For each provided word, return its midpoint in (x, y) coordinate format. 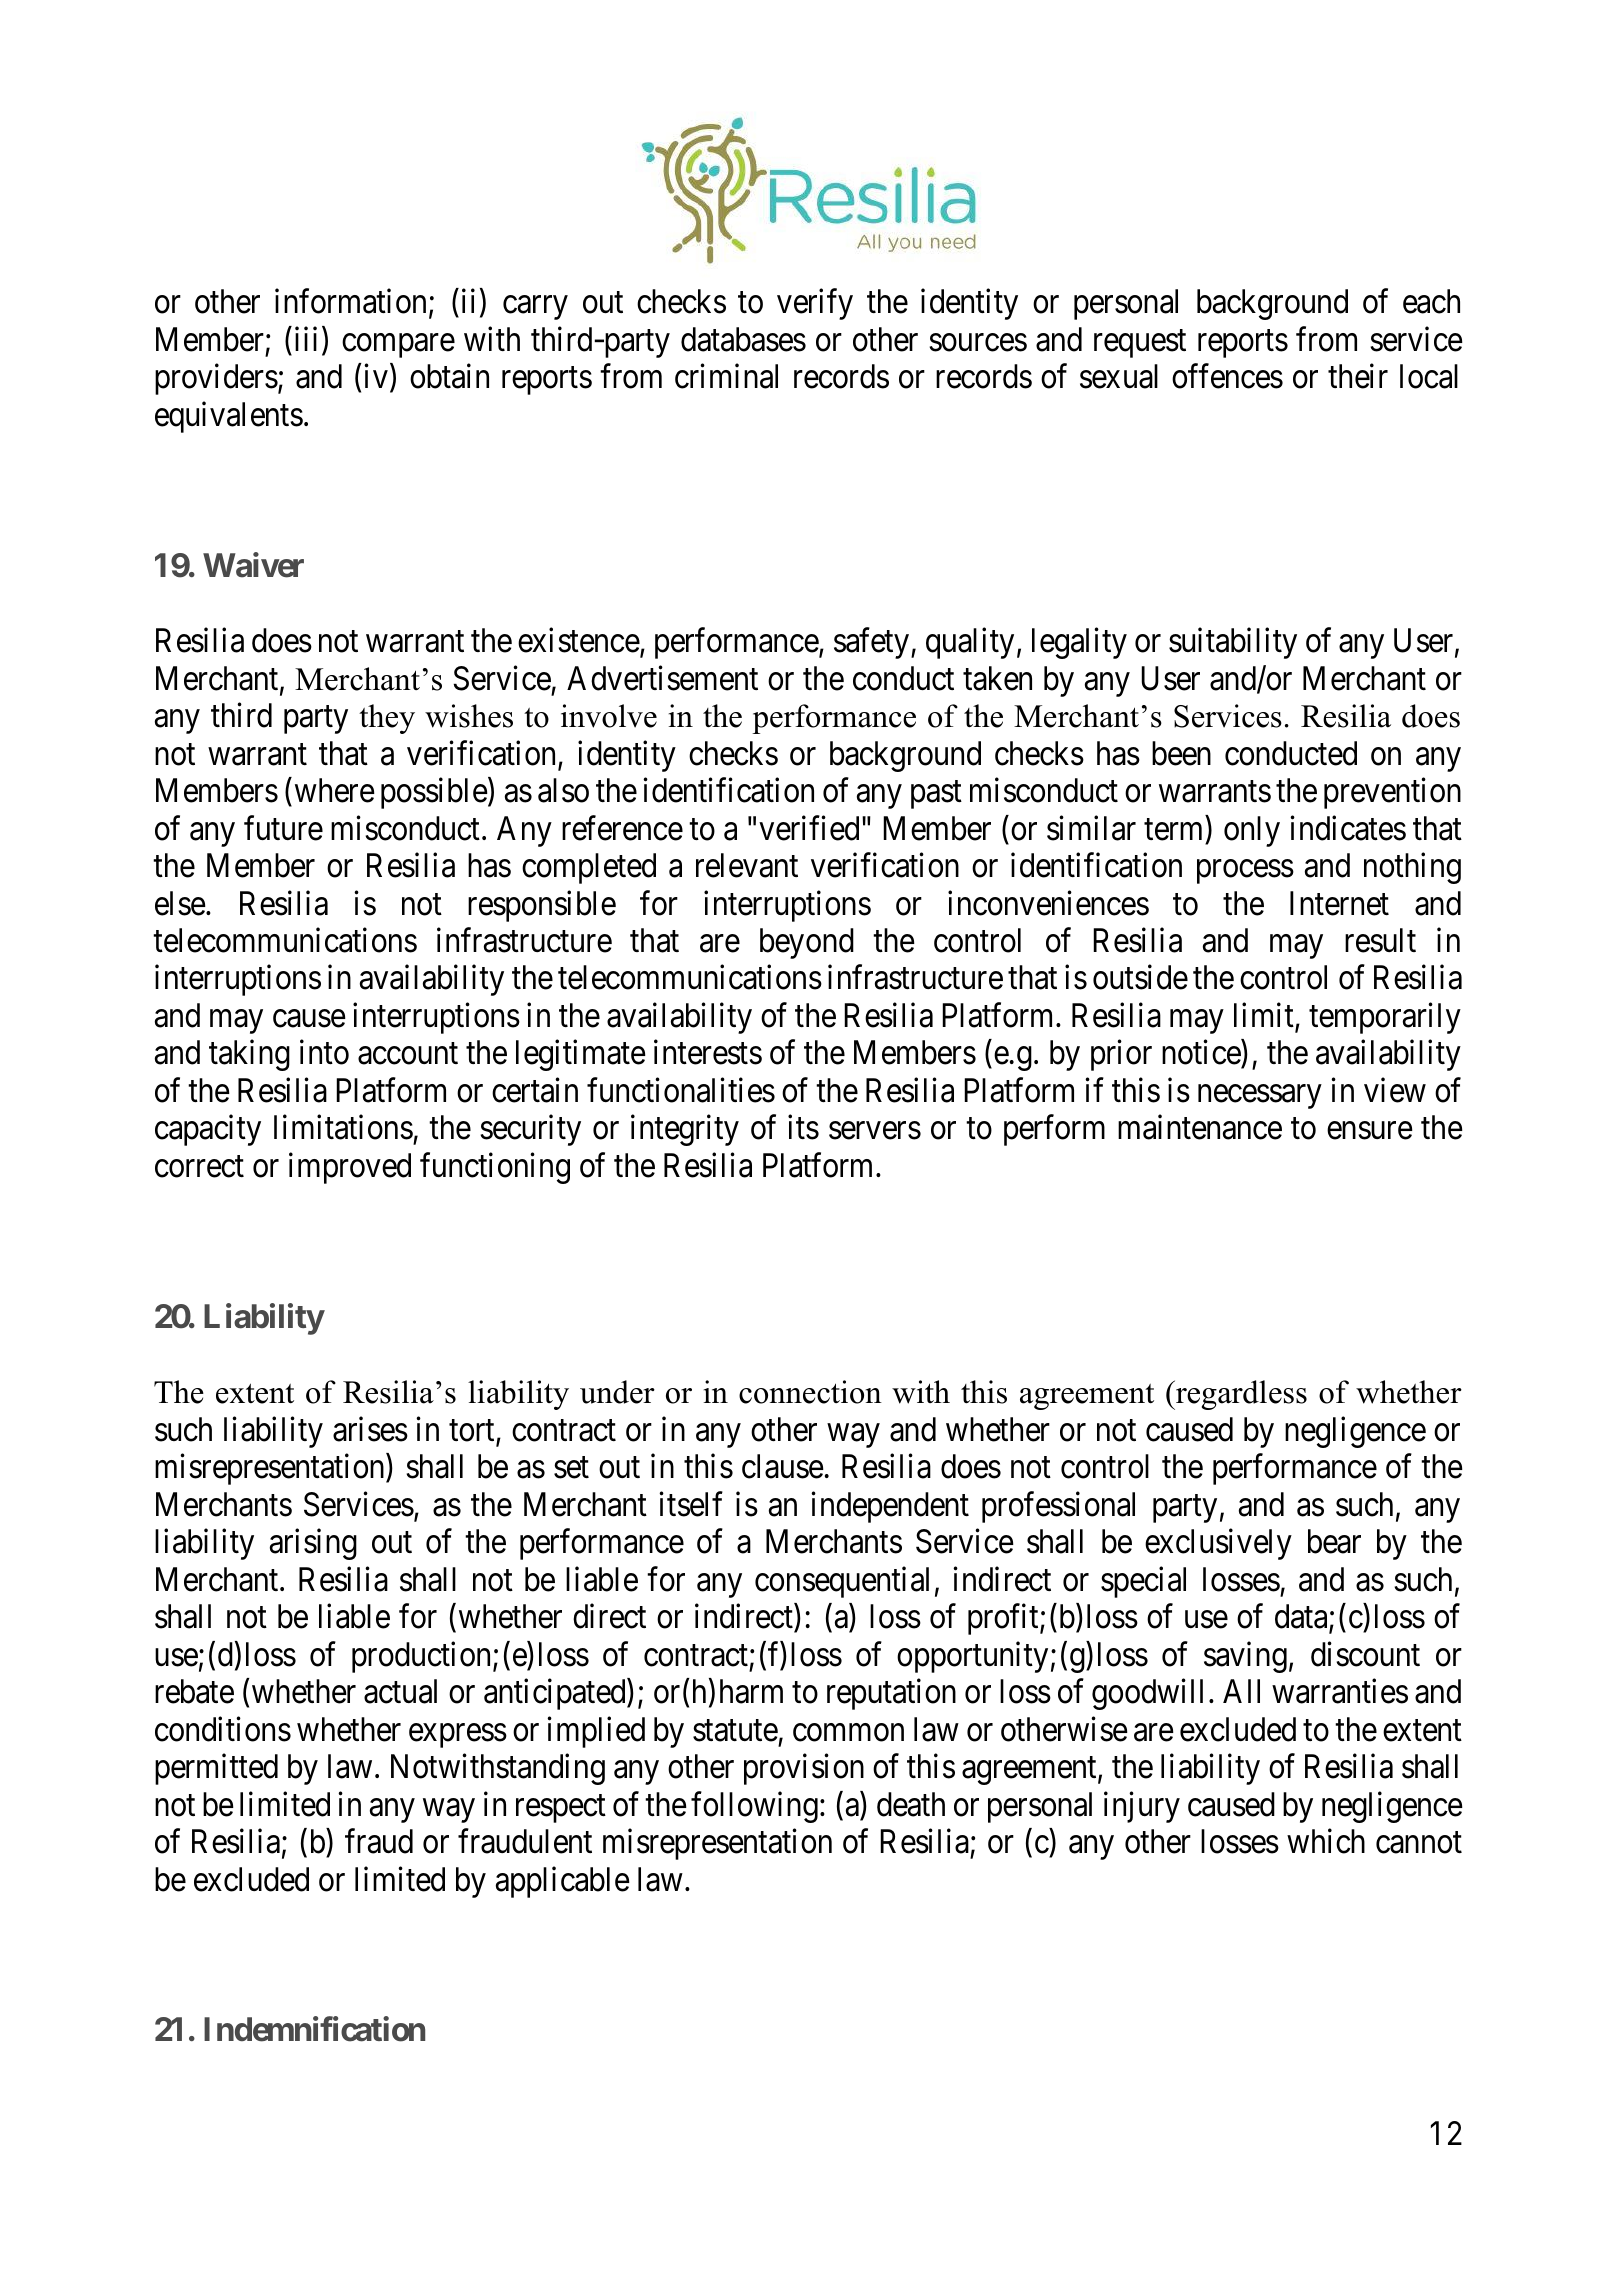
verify (815, 304)
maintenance (1200, 1127)
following (754, 1807)
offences (1227, 376)
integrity (685, 1130)
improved (350, 1168)
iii (306, 339)
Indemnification (314, 2029)
